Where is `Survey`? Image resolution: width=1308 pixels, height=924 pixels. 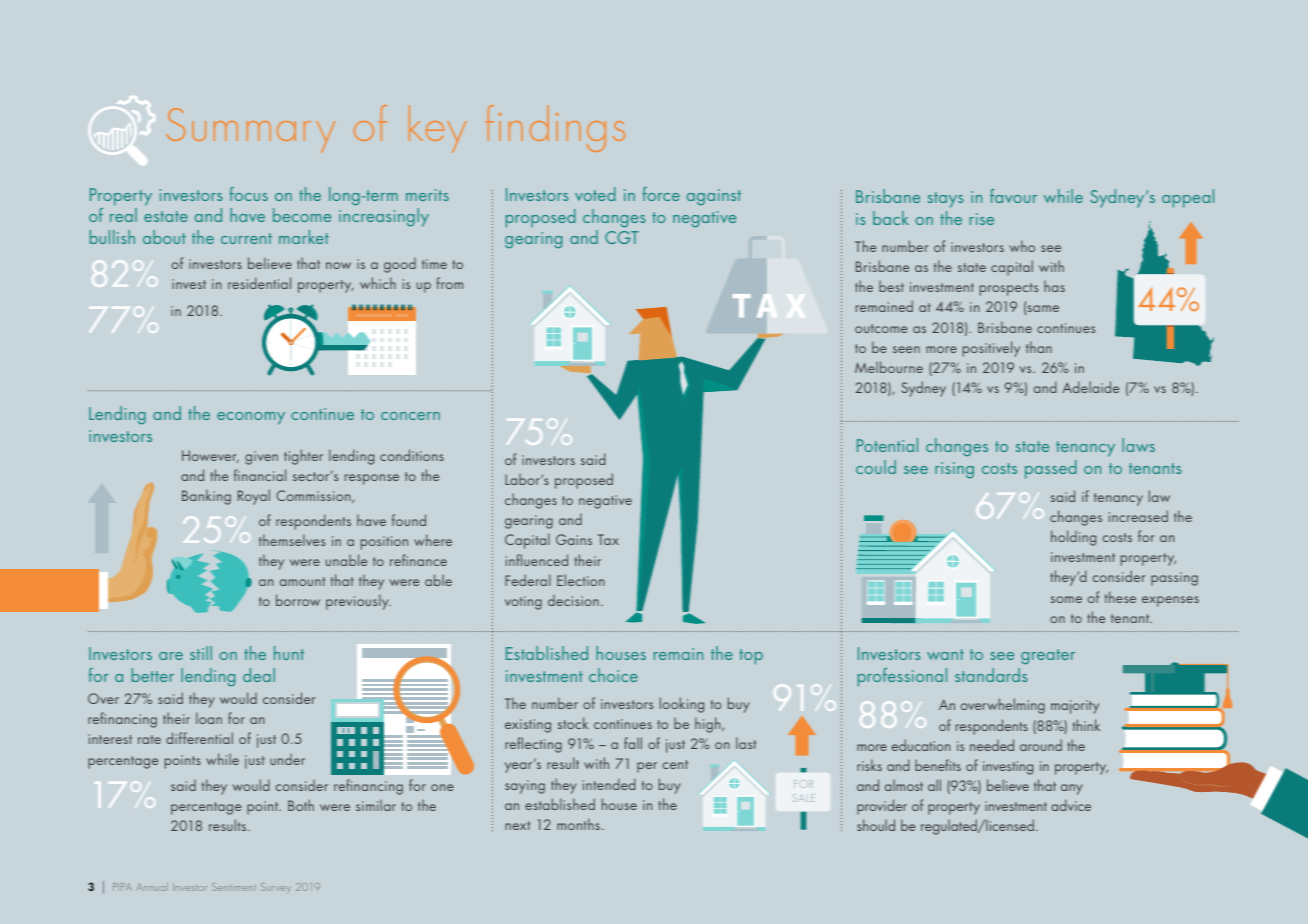
Survey is located at coordinates (276, 888).
